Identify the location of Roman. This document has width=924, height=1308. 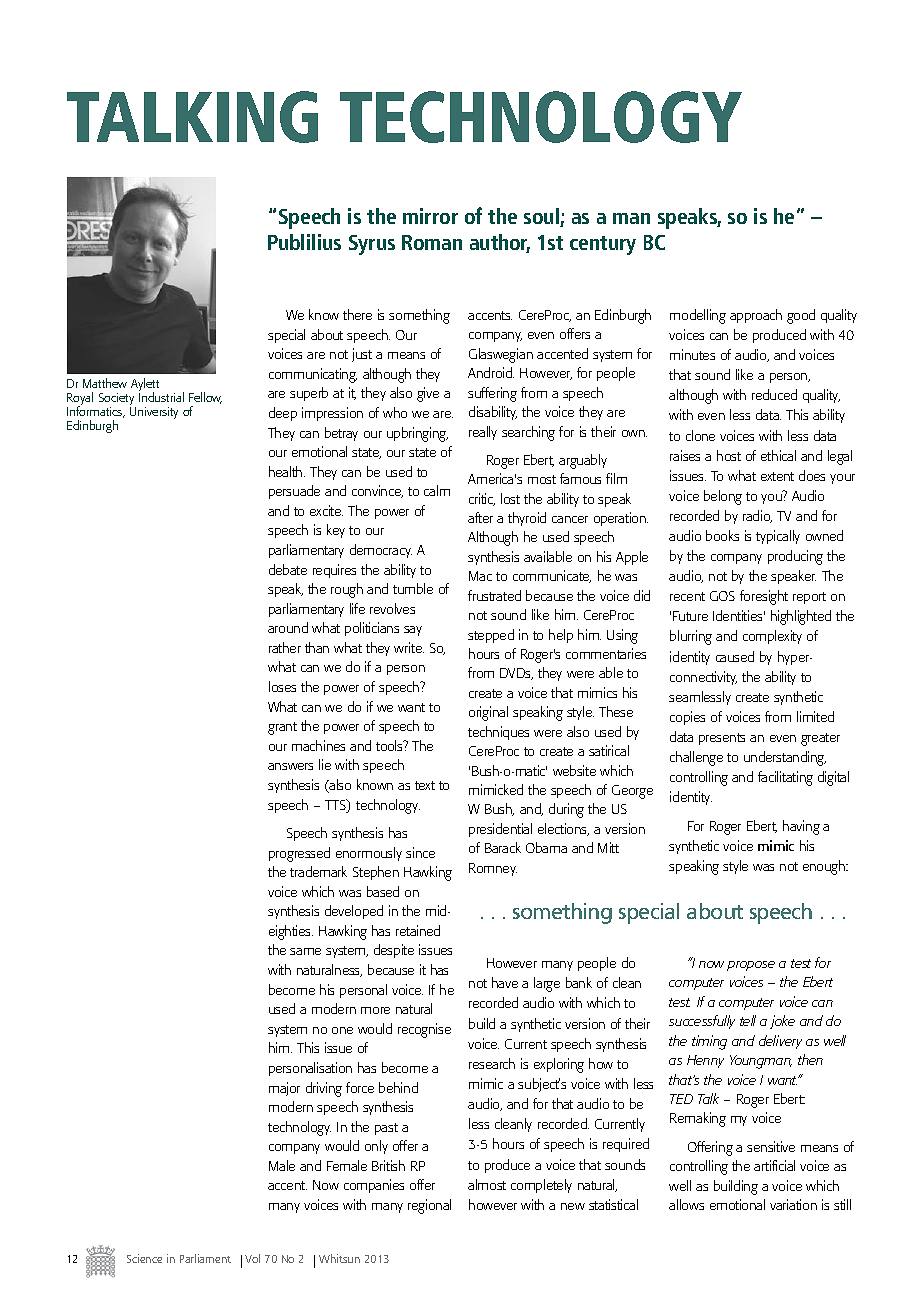
(432, 242).
